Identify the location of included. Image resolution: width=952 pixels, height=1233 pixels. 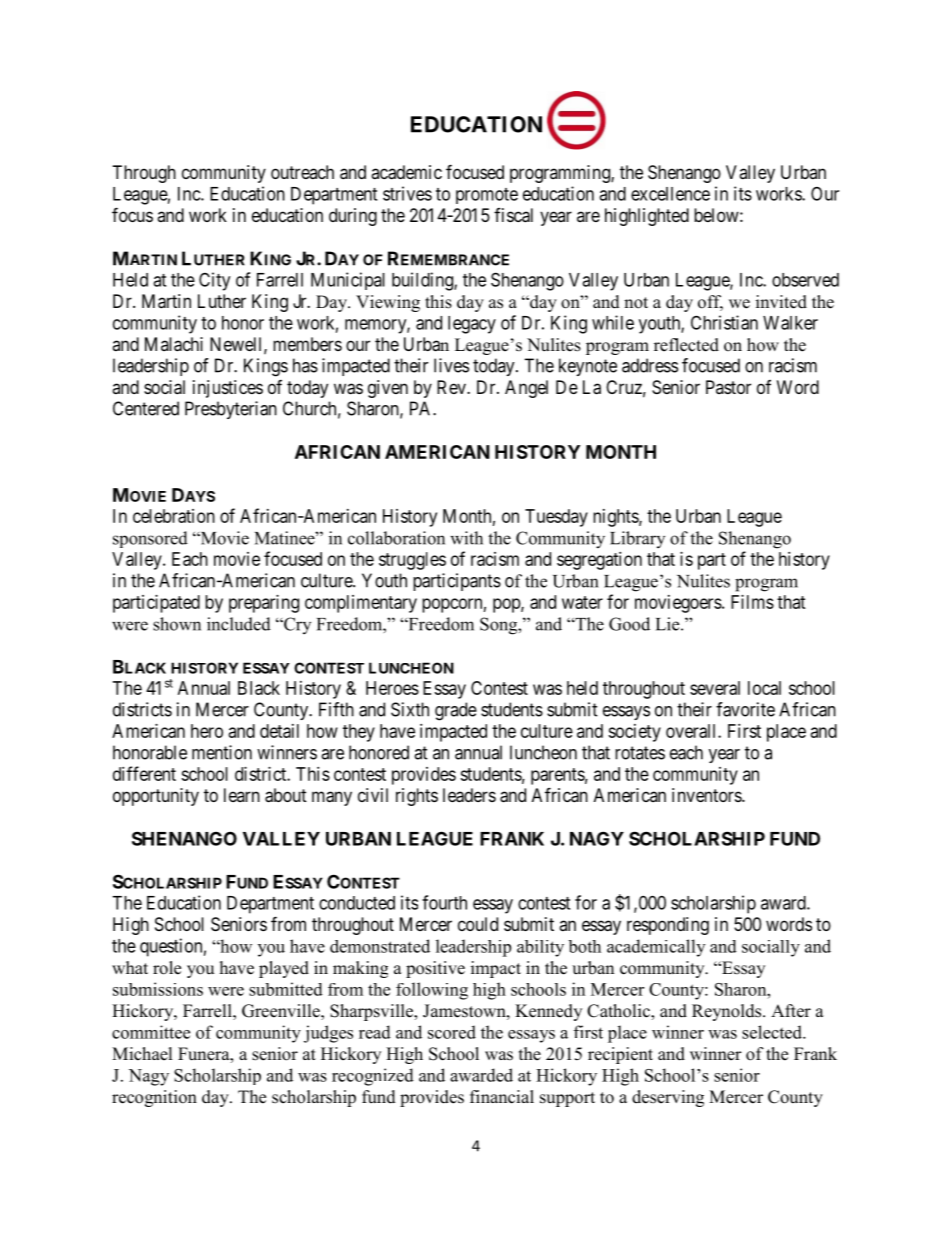
(239, 624).
